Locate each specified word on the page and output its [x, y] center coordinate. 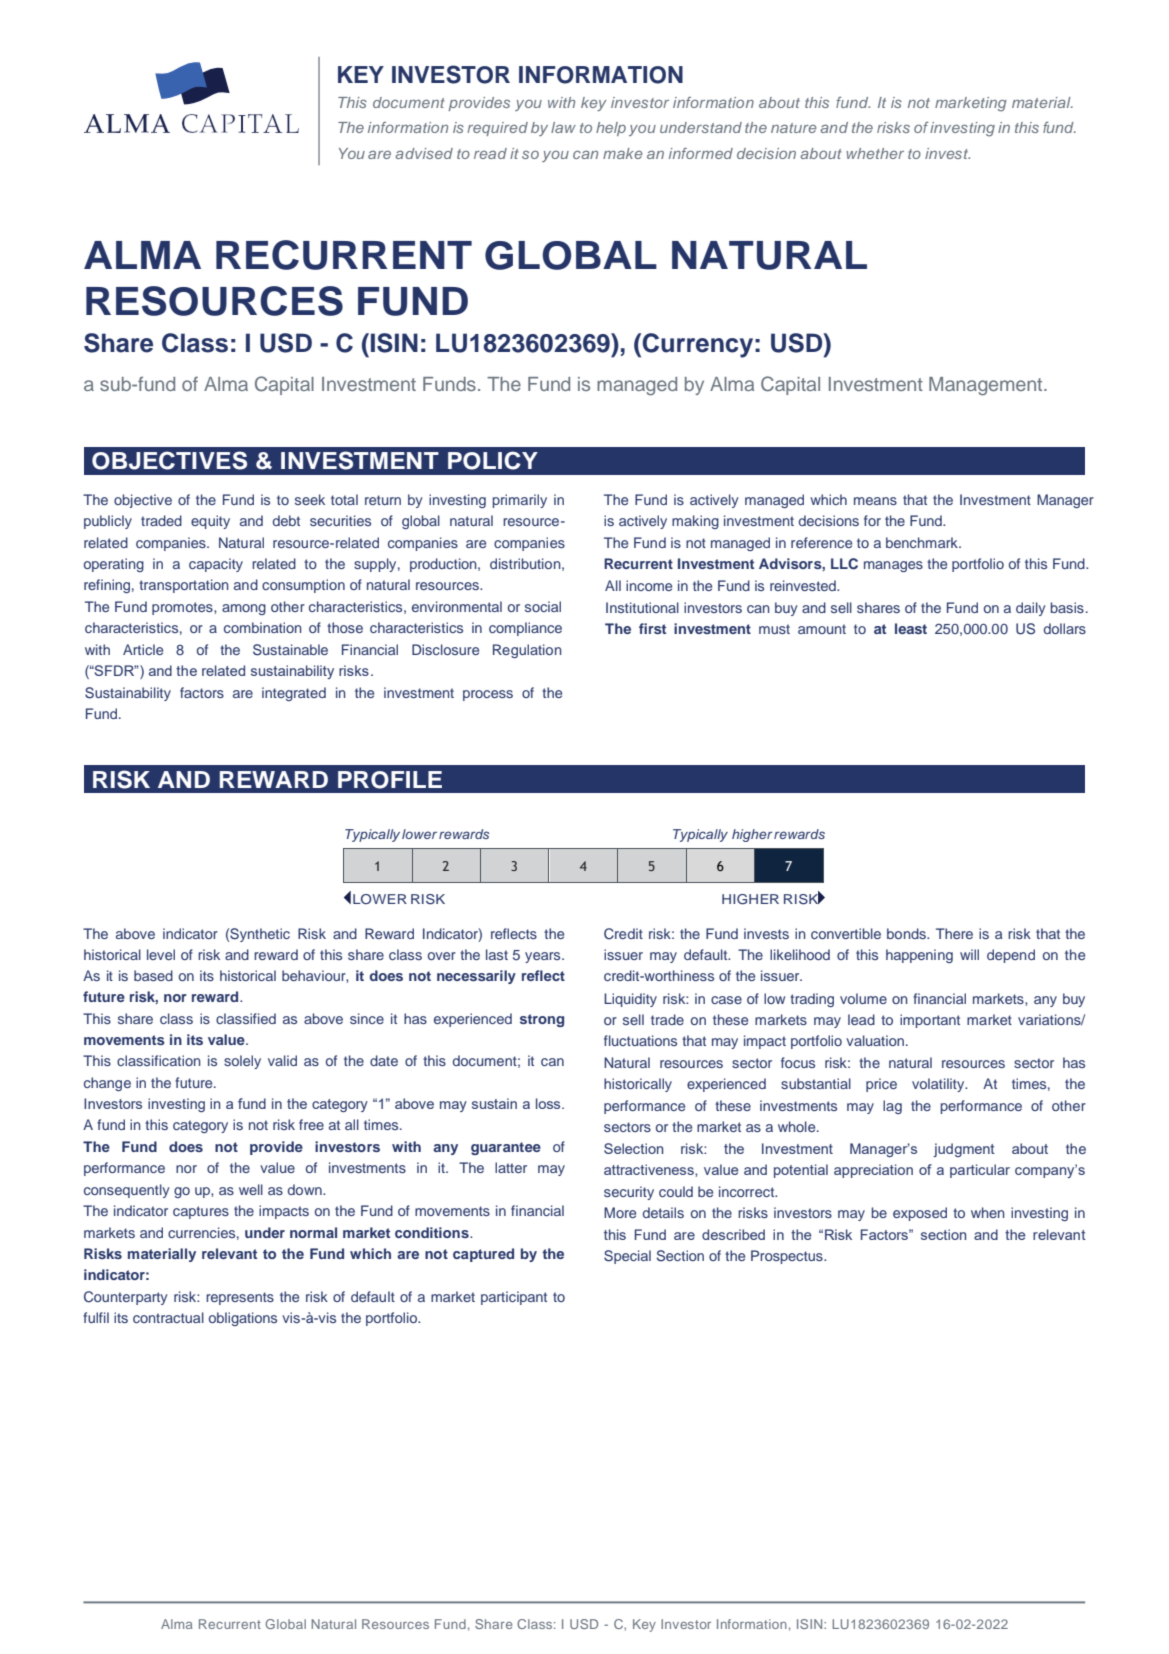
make [622, 153]
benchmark [923, 542]
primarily [519, 501]
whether [875, 153]
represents [240, 1298]
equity [210, 522]
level [161, 954]
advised [424, 153]
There [954, 933]
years [544, 957]
